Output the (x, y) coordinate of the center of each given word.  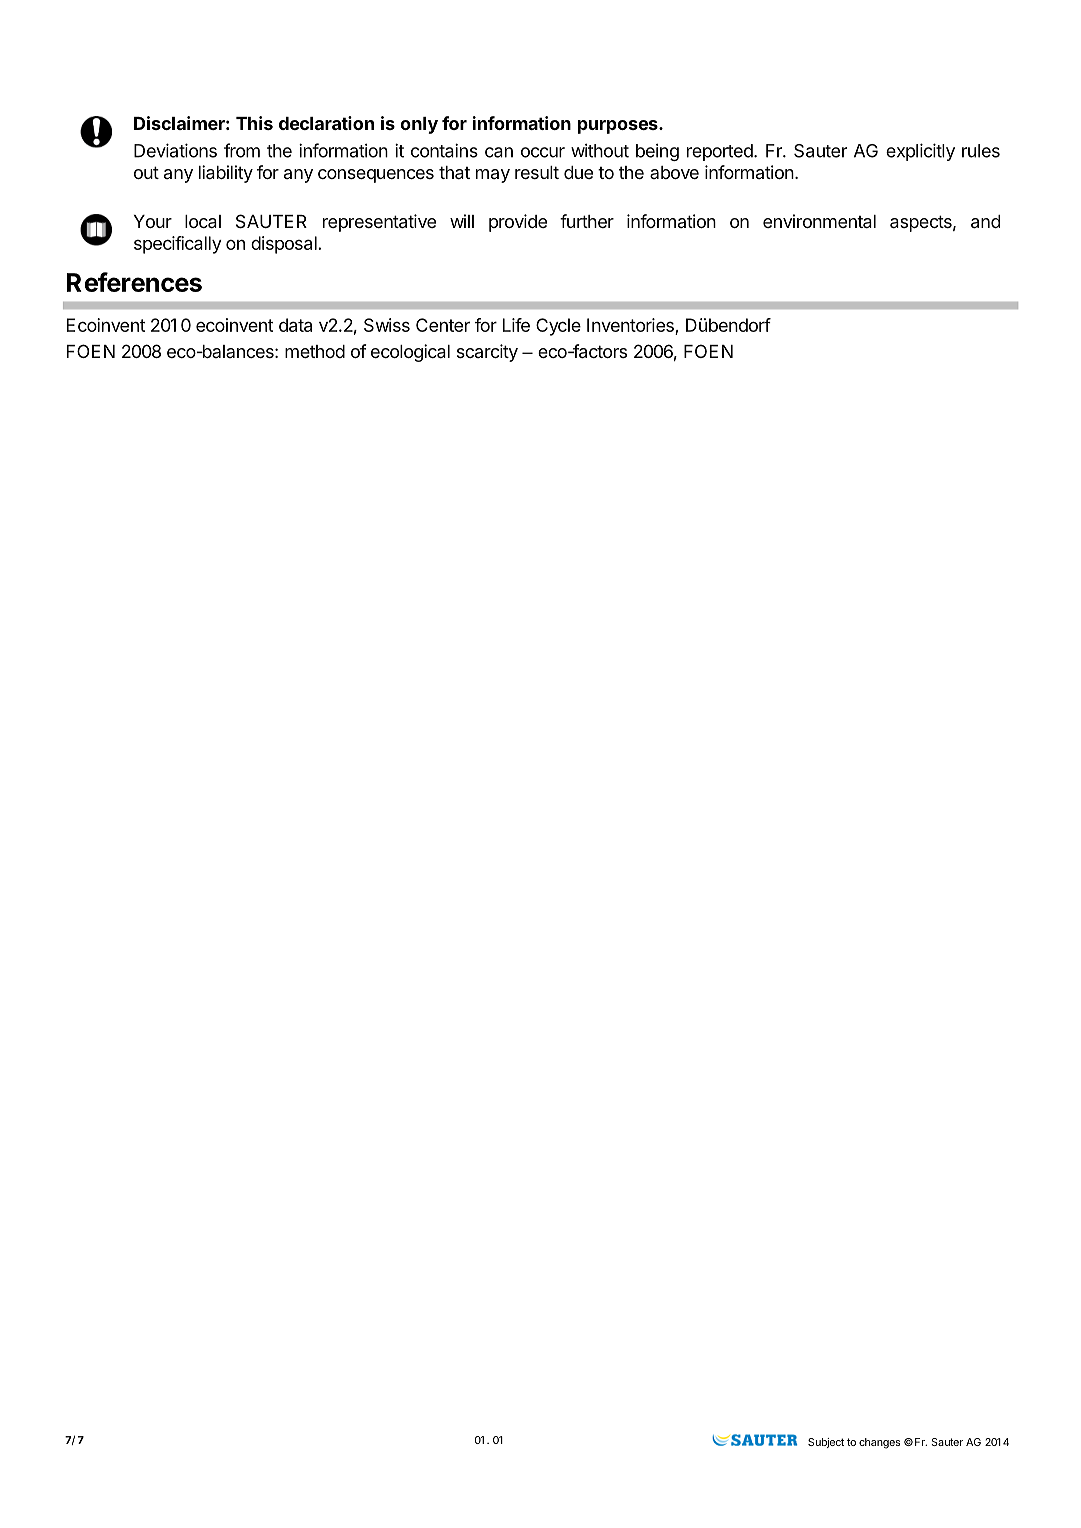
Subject (826, 1443)
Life (516, 325)
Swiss (387, 325)
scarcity (487, 353)
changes (879, 1443)
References (134, 282)
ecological (410, 353)
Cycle (558, 327)
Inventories (630, 325)
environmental (819, 221)
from (242, 150)
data (295, 325)
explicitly (920, 152)
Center (443, 325)
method (315, 351)
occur (543, 152)
